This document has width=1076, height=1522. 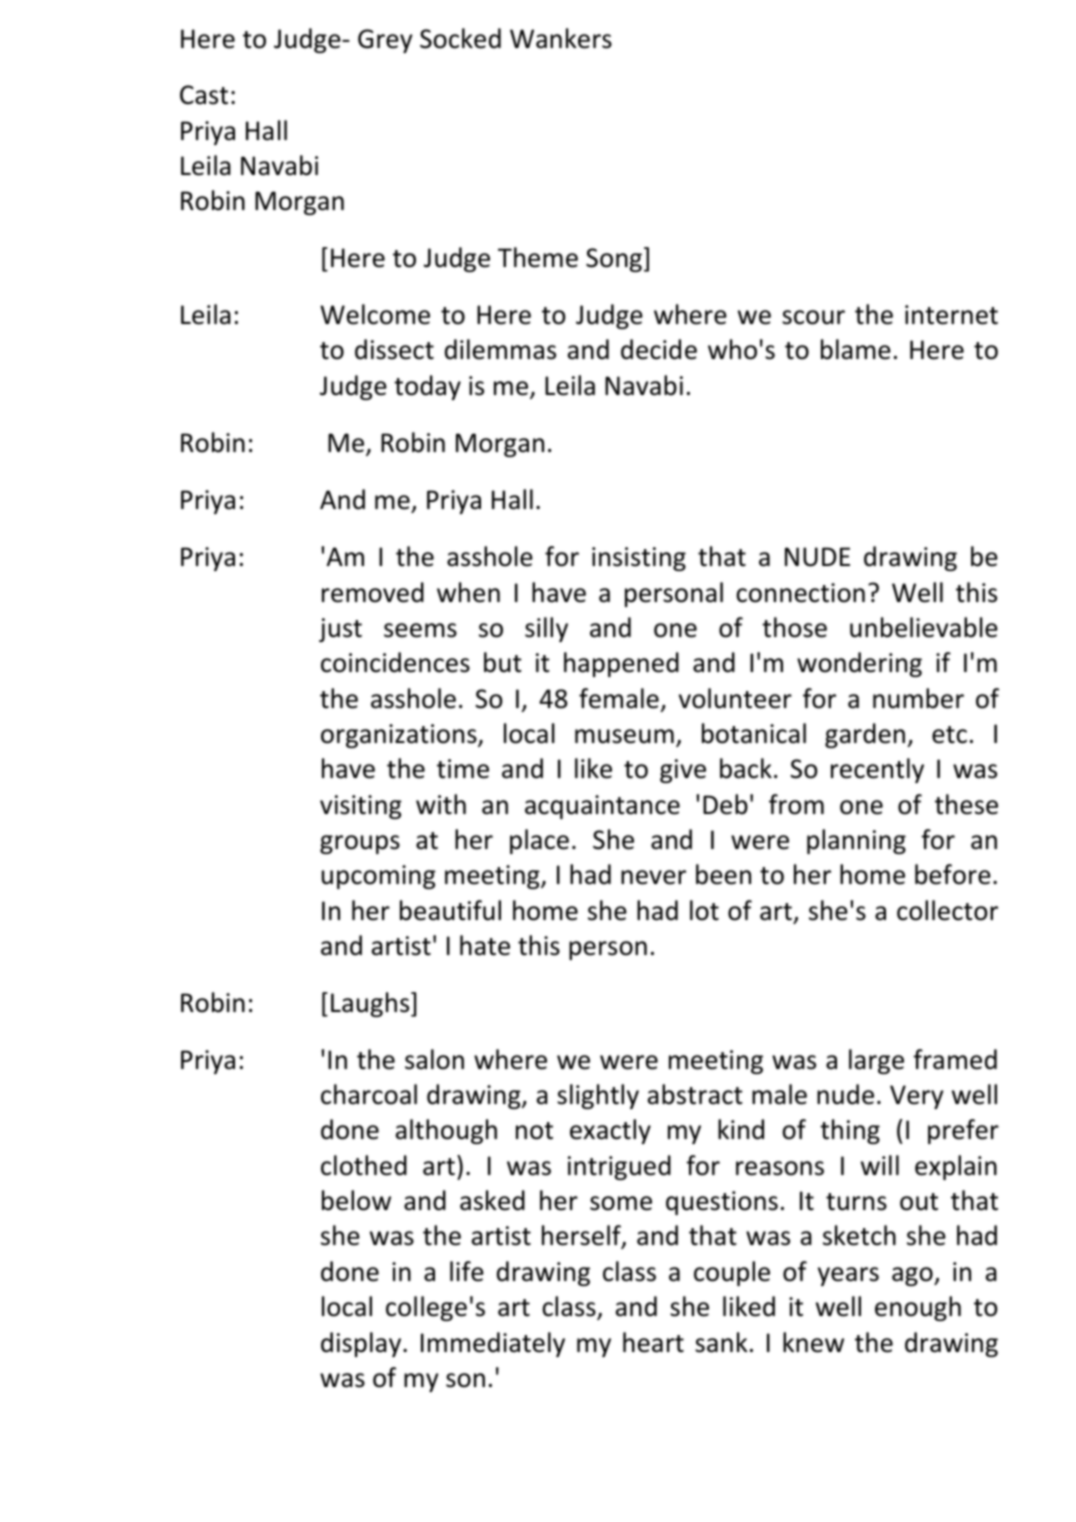 I want to click on Cast, so click(x=204, y=95).
